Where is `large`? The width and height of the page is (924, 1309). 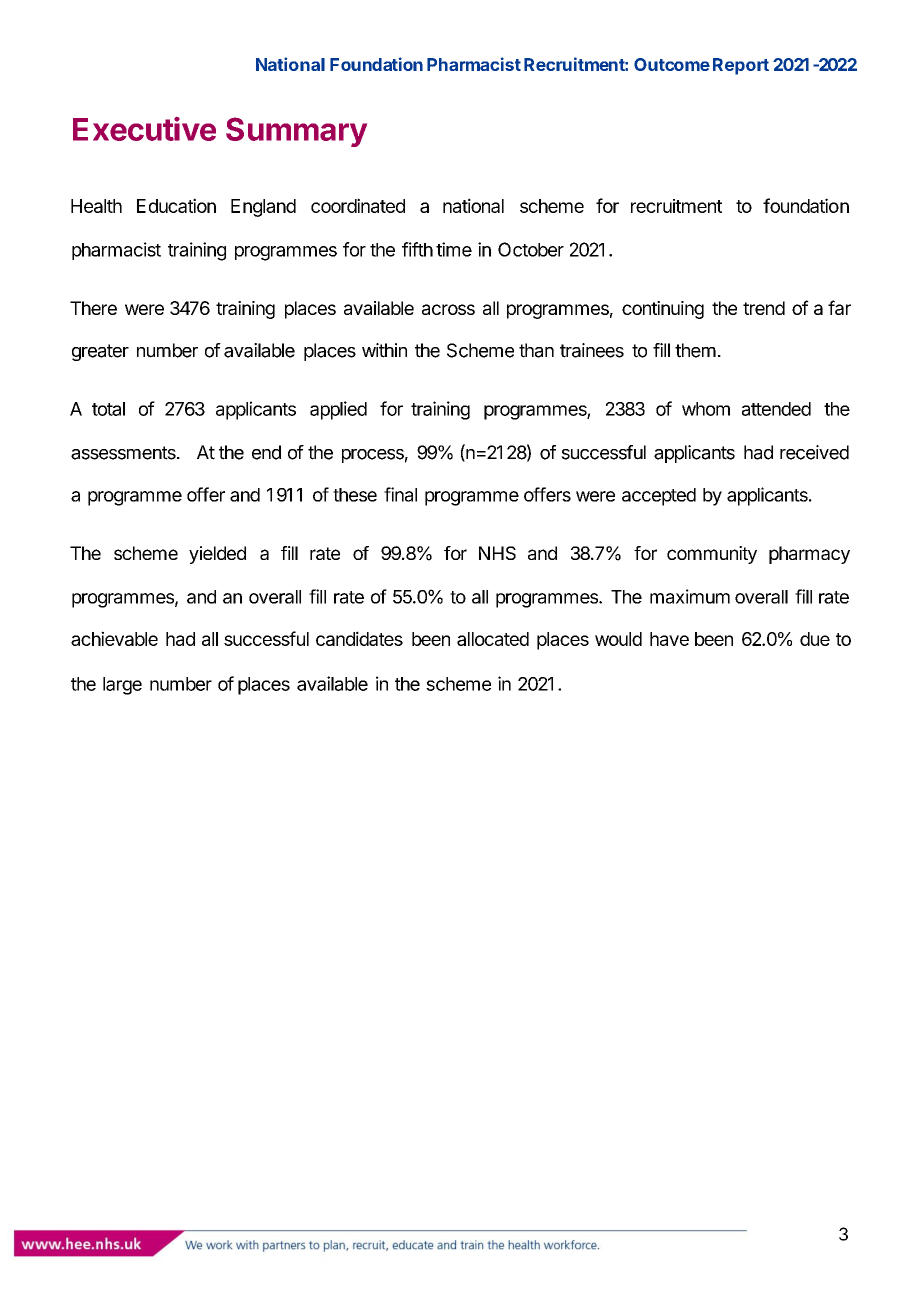
large is located at coordinates (122, 686).
